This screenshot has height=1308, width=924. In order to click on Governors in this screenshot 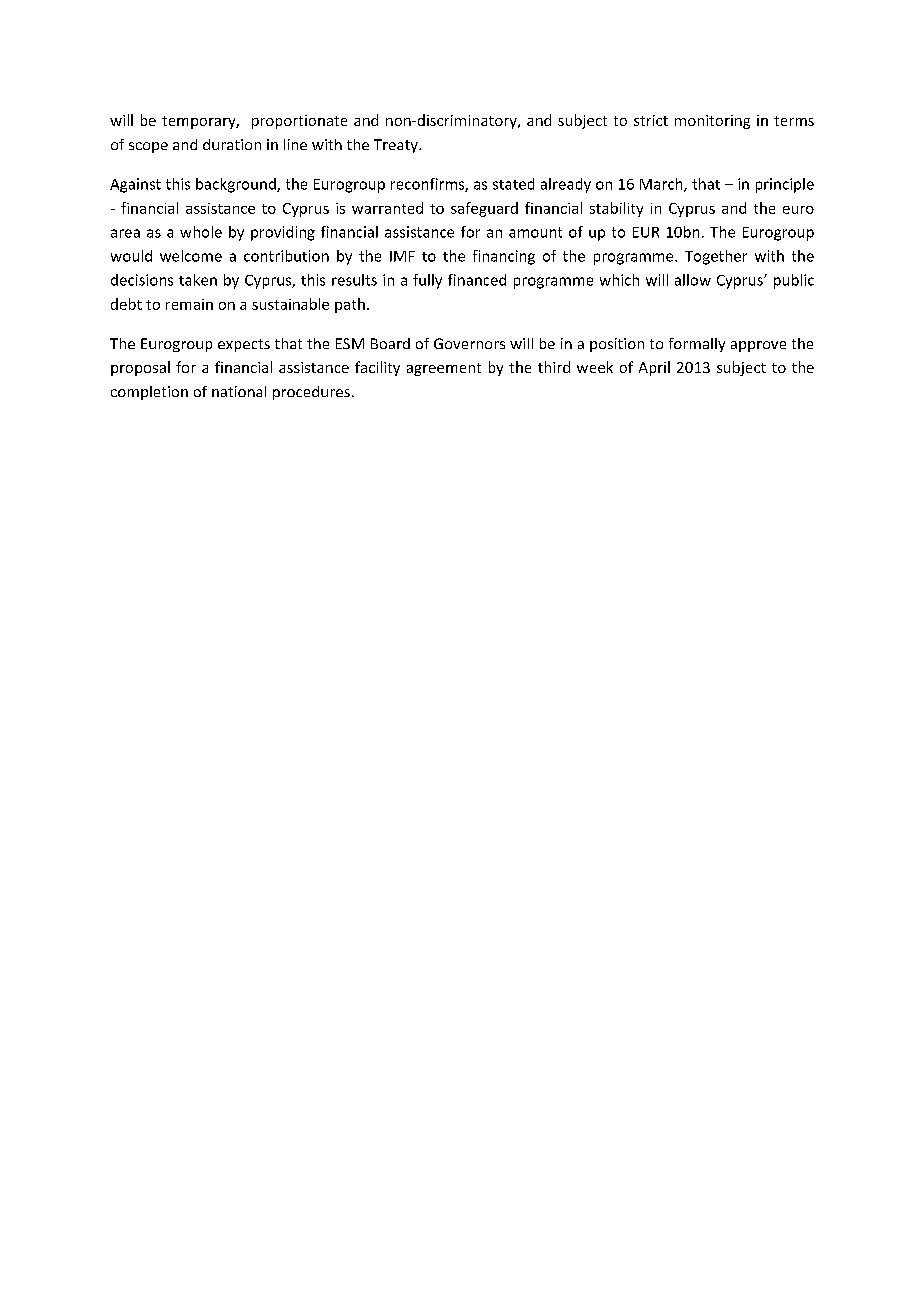, I will do `click(469, 343)`.
